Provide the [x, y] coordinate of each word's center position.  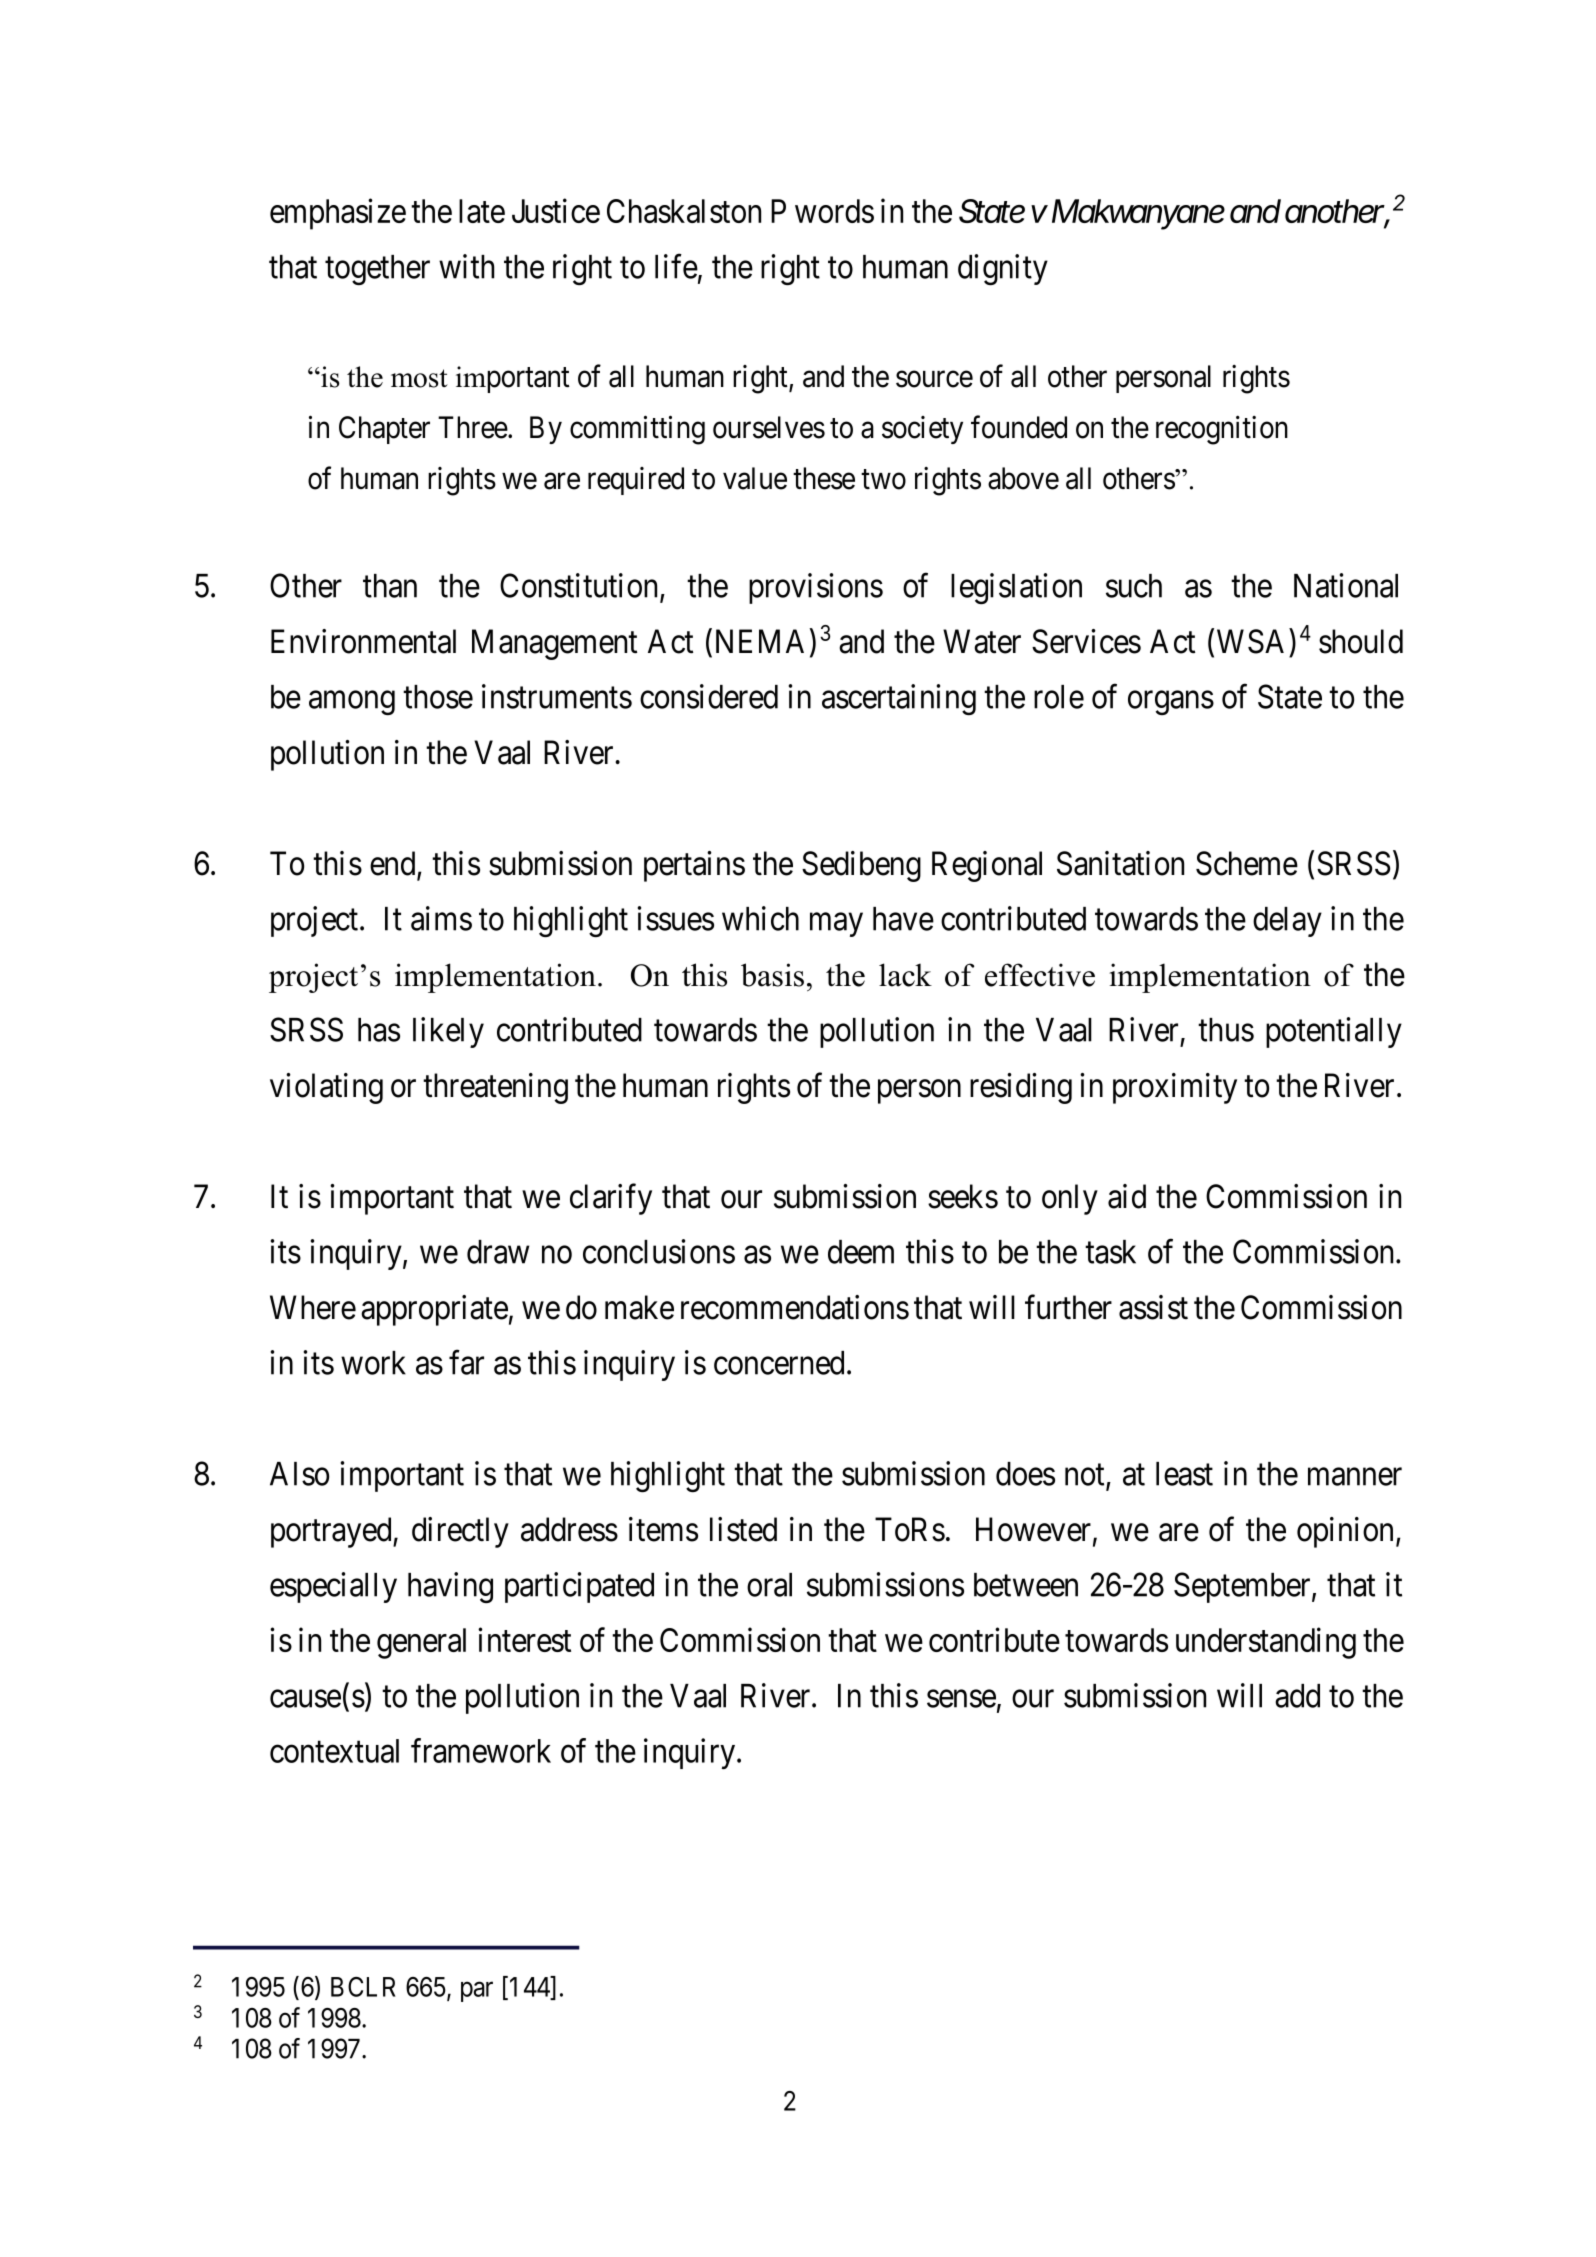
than [390, 586]
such [1134, 586]
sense [961, 1699]
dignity [1003, 269]
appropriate [434, 1310]
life [676, 266]
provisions [816, 588]
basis [772, 975]
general [421, 1643]
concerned [779, 1363]
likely [448, 1032]
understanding [1266, 1643]
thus [1226, 1030]
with [467, 266]
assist [1153, 1307]
